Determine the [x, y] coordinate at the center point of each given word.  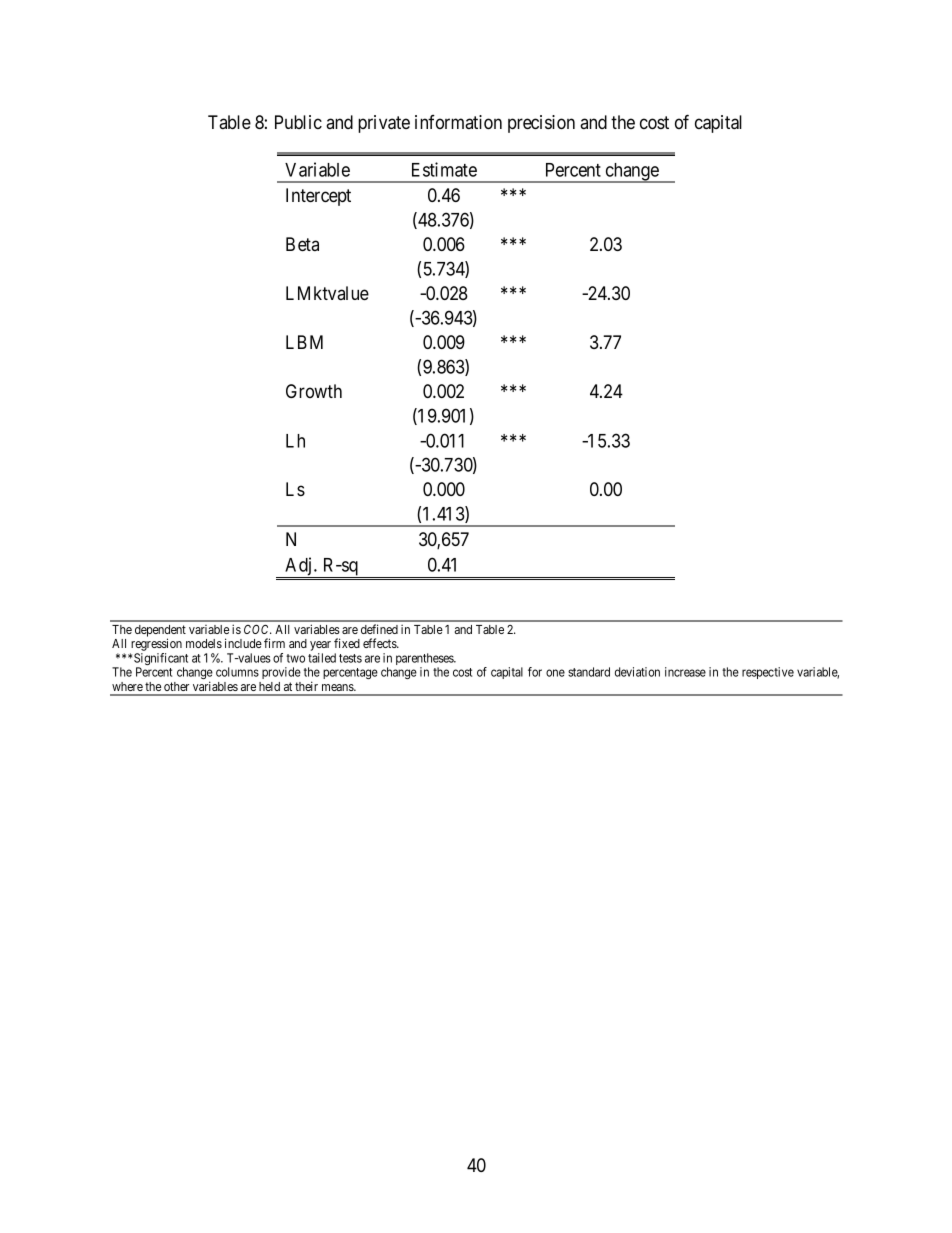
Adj [298, 567]
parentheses [425, 660]
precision [541, 124]
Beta [302, 244]
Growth [314, 391]
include [243, 643]
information [458, 122]
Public [298, 122]
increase [685, 672]
